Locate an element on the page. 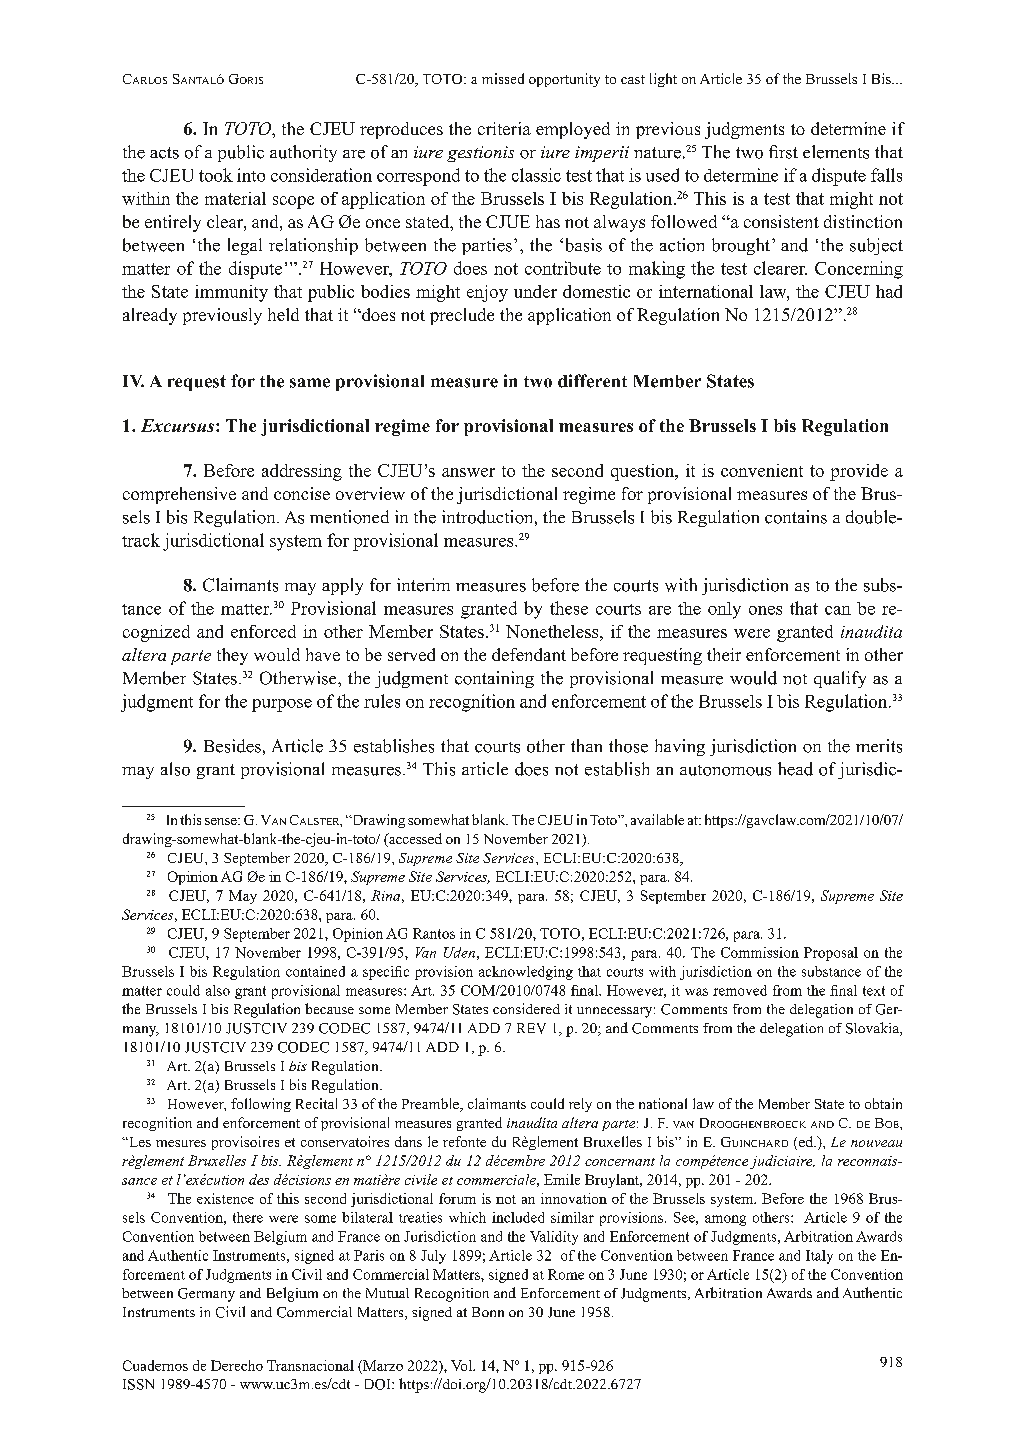 This document has height=1449, width=1025. criteria is located at coordinates (504, 128).
